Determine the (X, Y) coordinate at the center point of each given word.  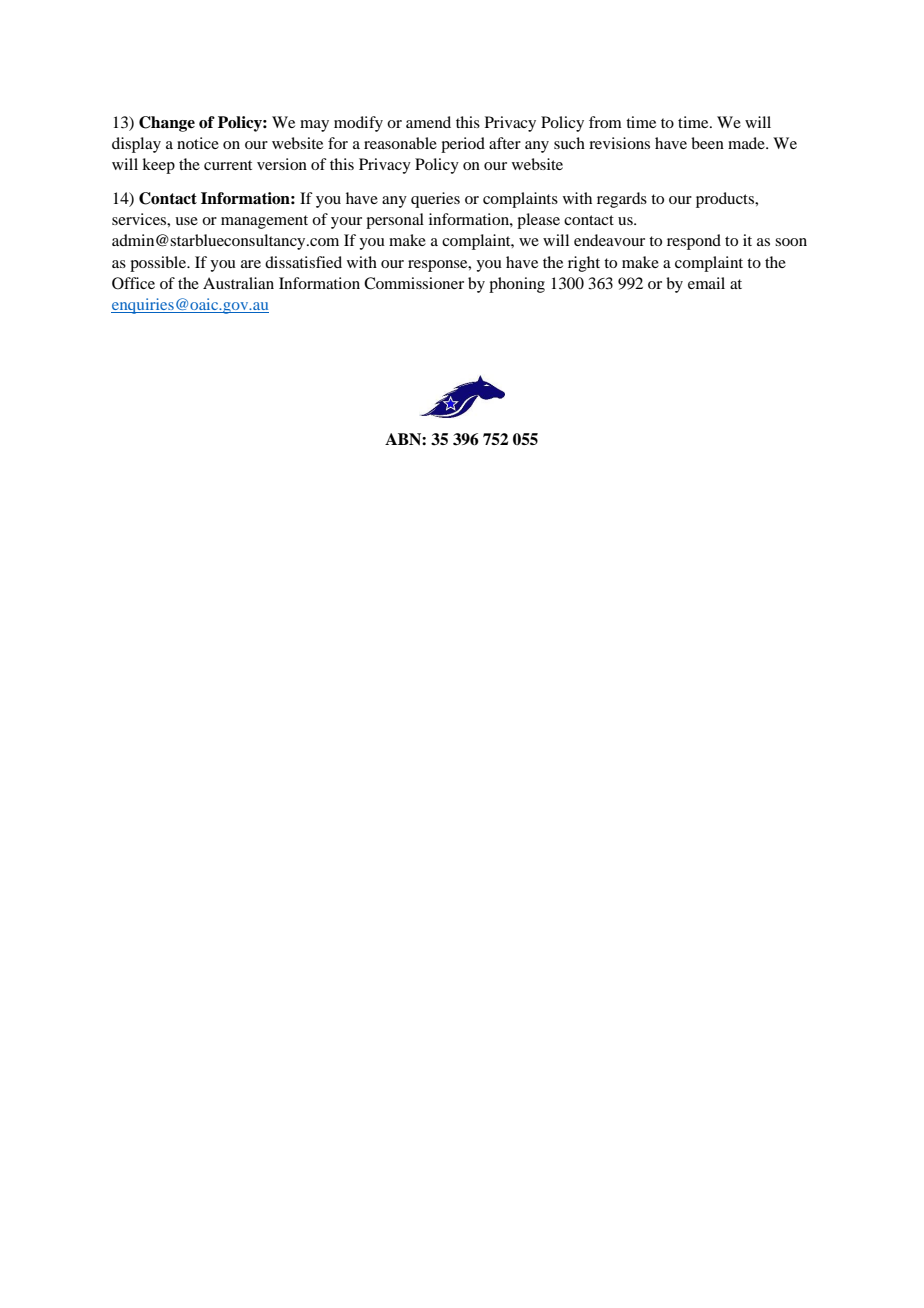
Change (167, 124)
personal (395, 221)
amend (428, 122)
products (726, 200)
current (228, 165)
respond (694, 242)
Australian (238, 283)
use (186, 221)
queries (435, 200)
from (605, 122)
